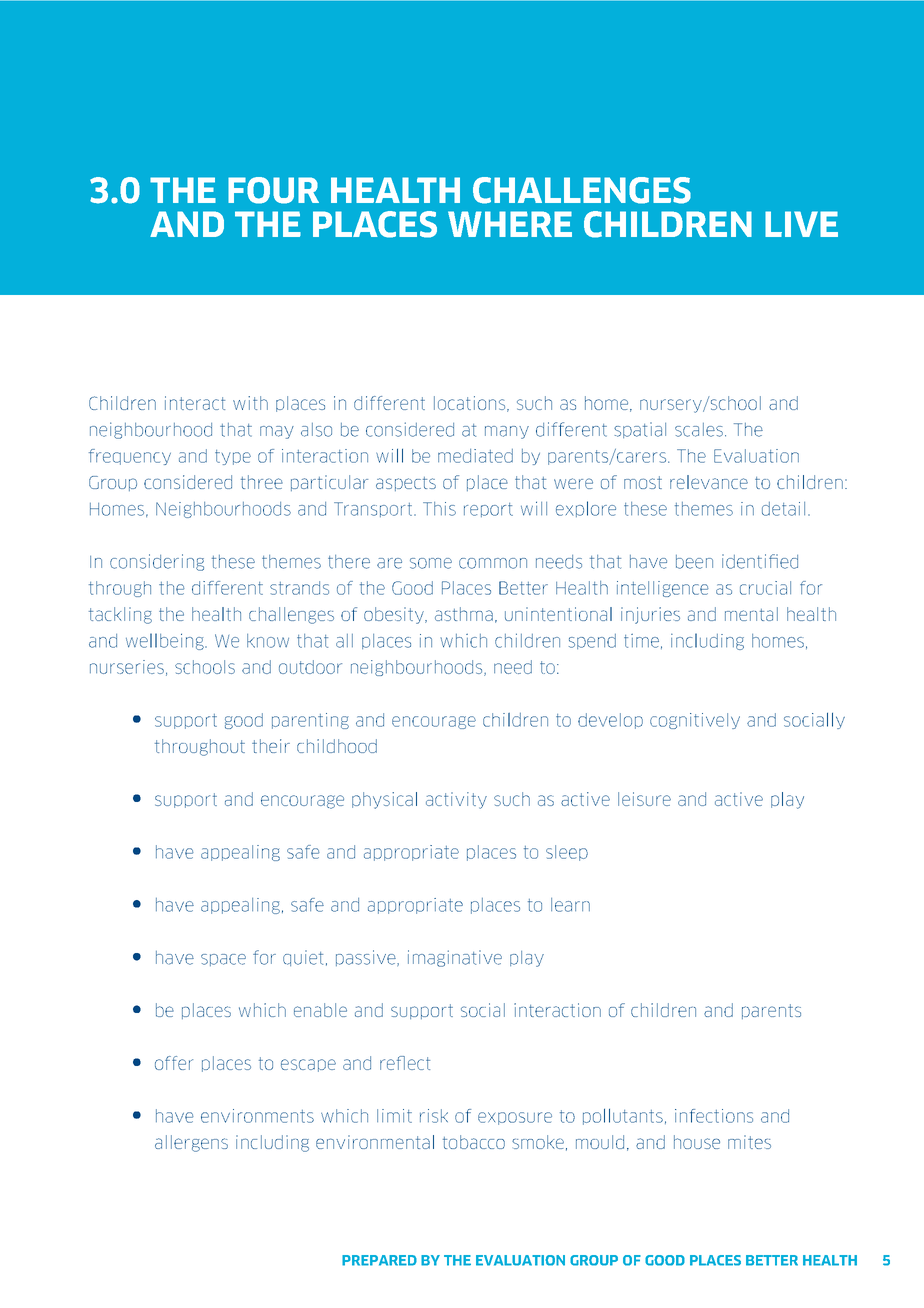 The height and width of the screenshot is (1308, 924). Describe the element at coordinates (273, 190) in the screenshot. I see `FOUR` at that location.
